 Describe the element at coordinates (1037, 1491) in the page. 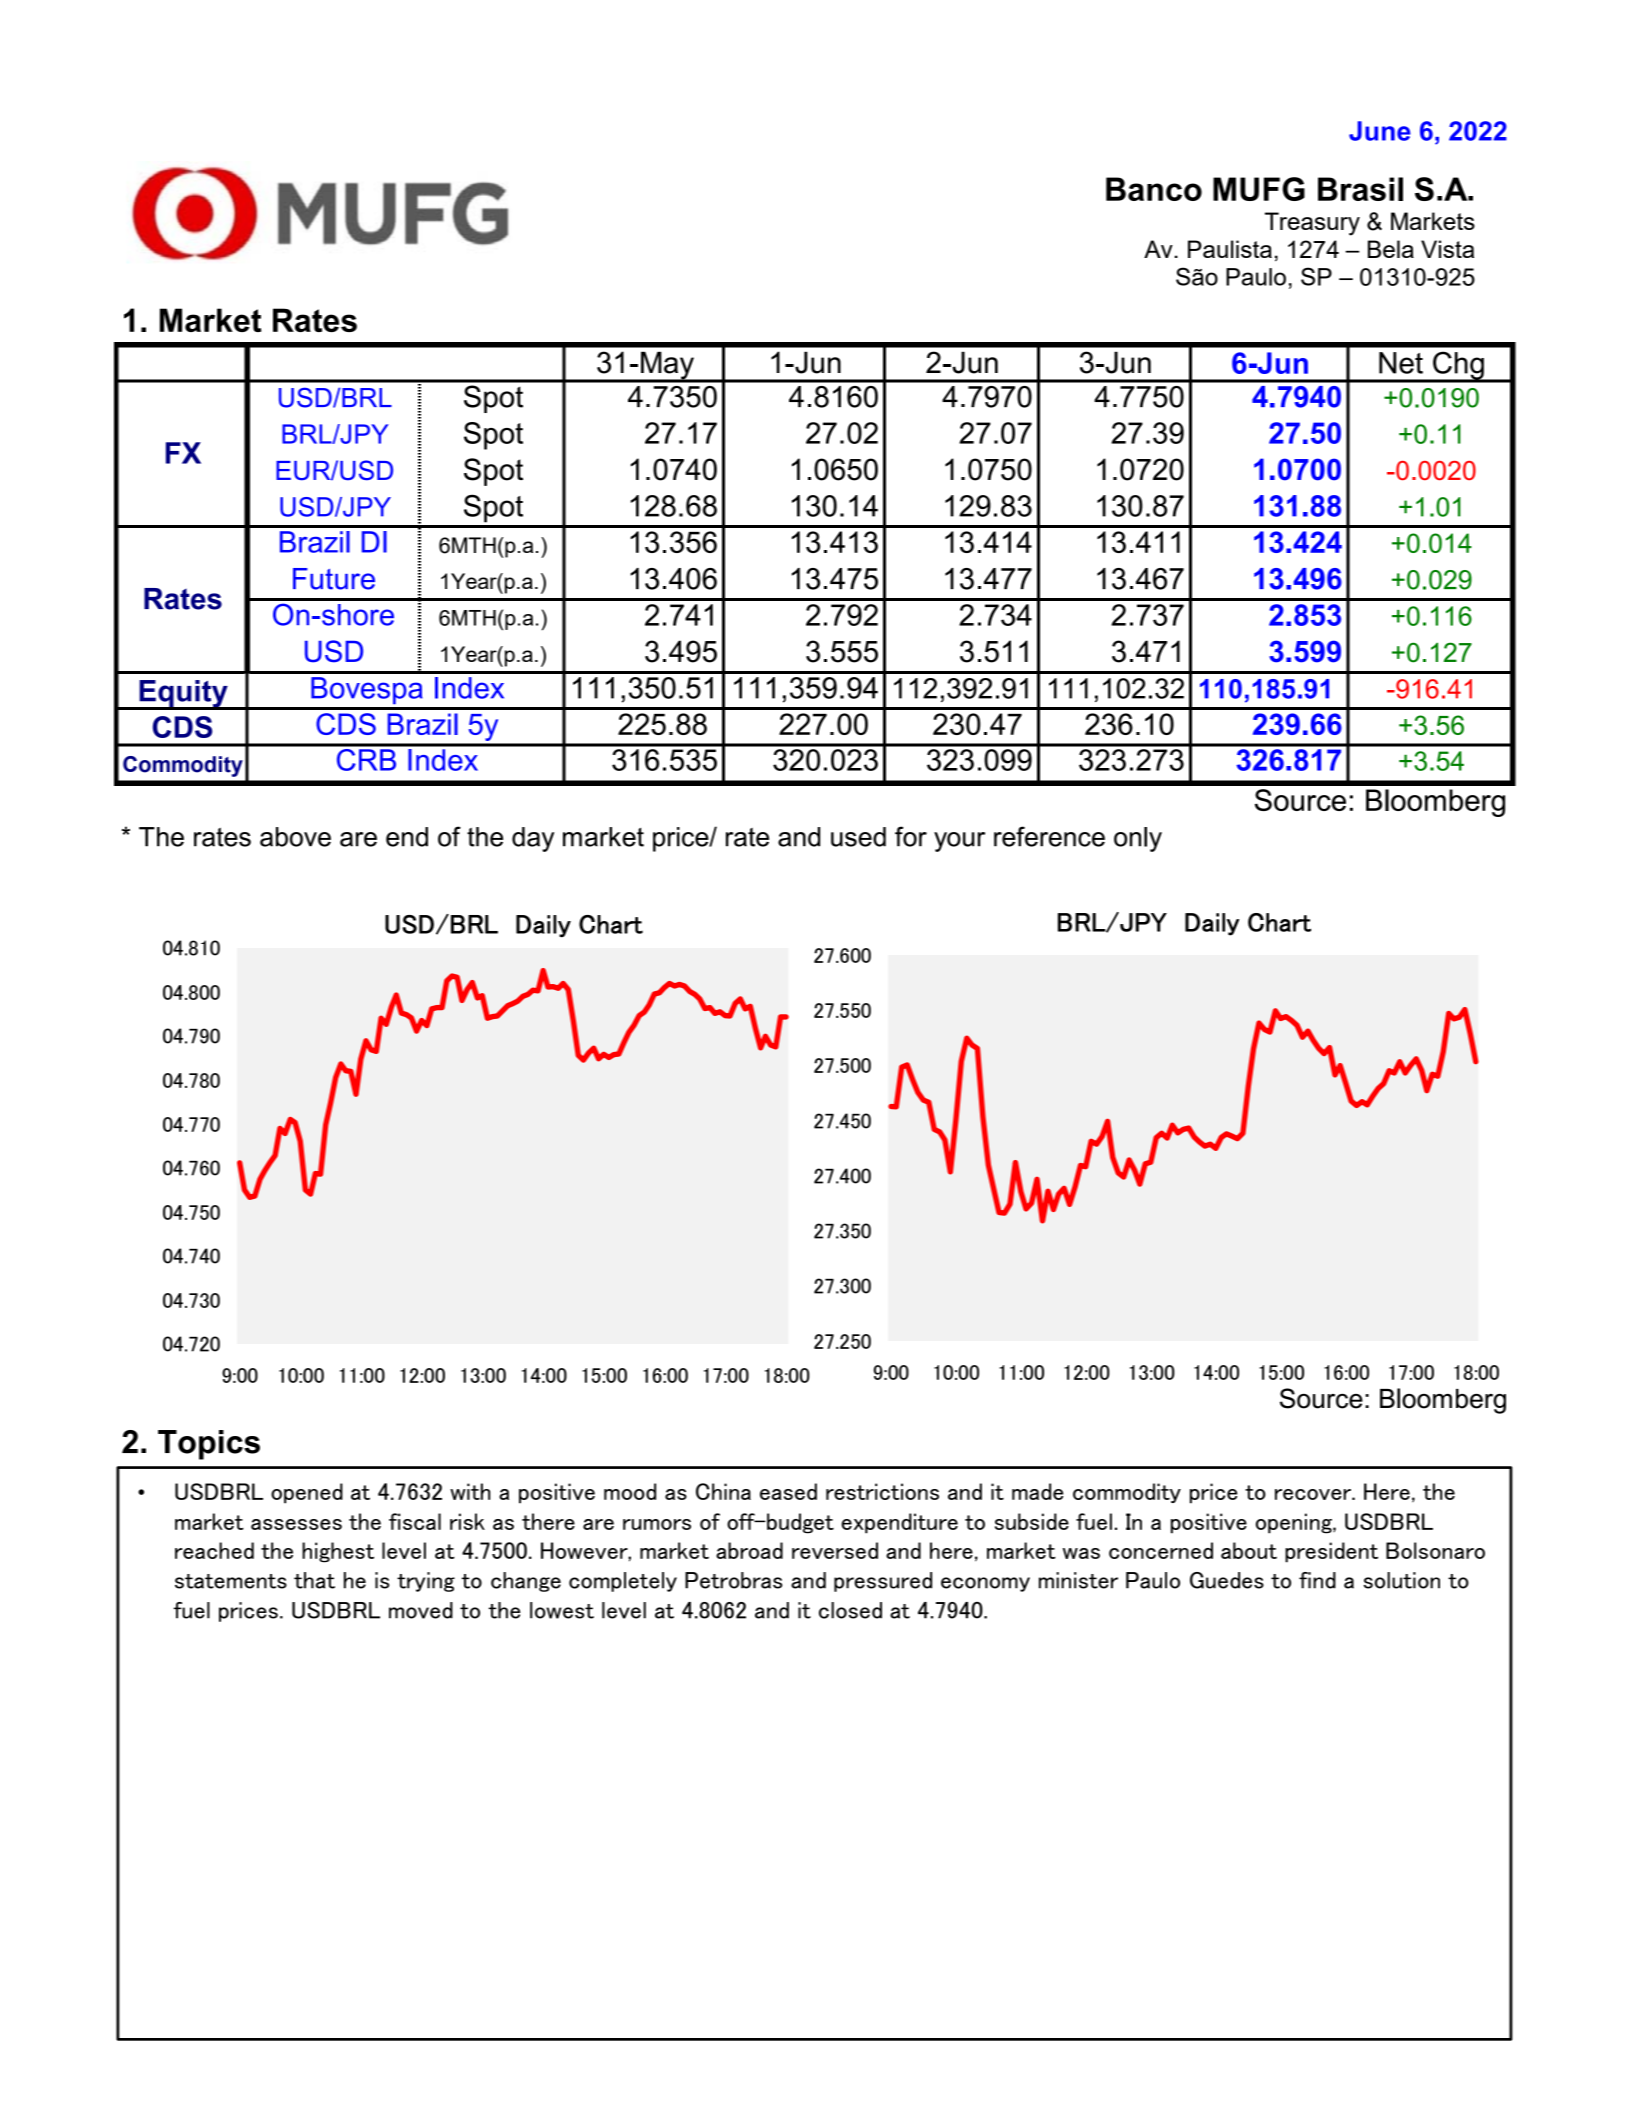

I see `made` at that location.
